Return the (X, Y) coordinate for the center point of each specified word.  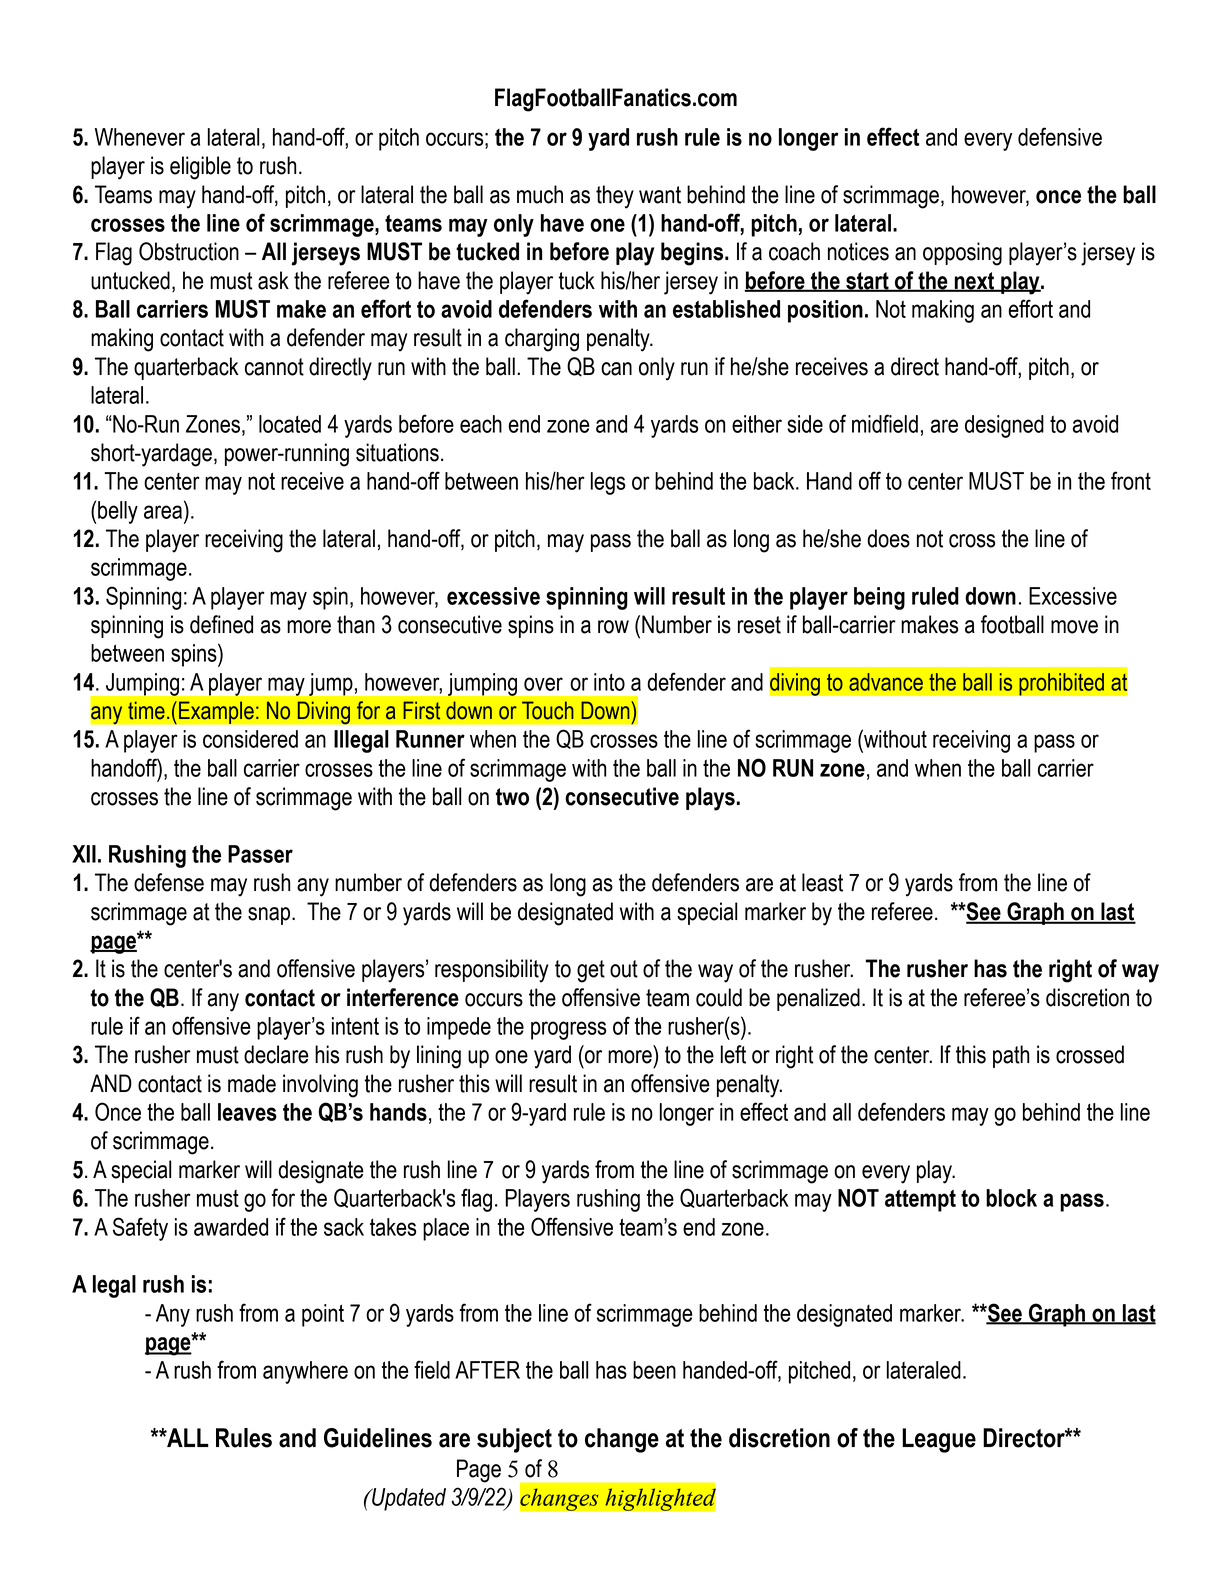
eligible (200, 168)
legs (608, 483)
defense (169, 882)
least (822, 882)
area (163, 512)
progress (568, 1030)
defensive (1060, 136)
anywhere (305, 1372)
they (615, 197)
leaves (247, 1112)
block (1011, 1198)
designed (1004, 426)
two (512, 797)
